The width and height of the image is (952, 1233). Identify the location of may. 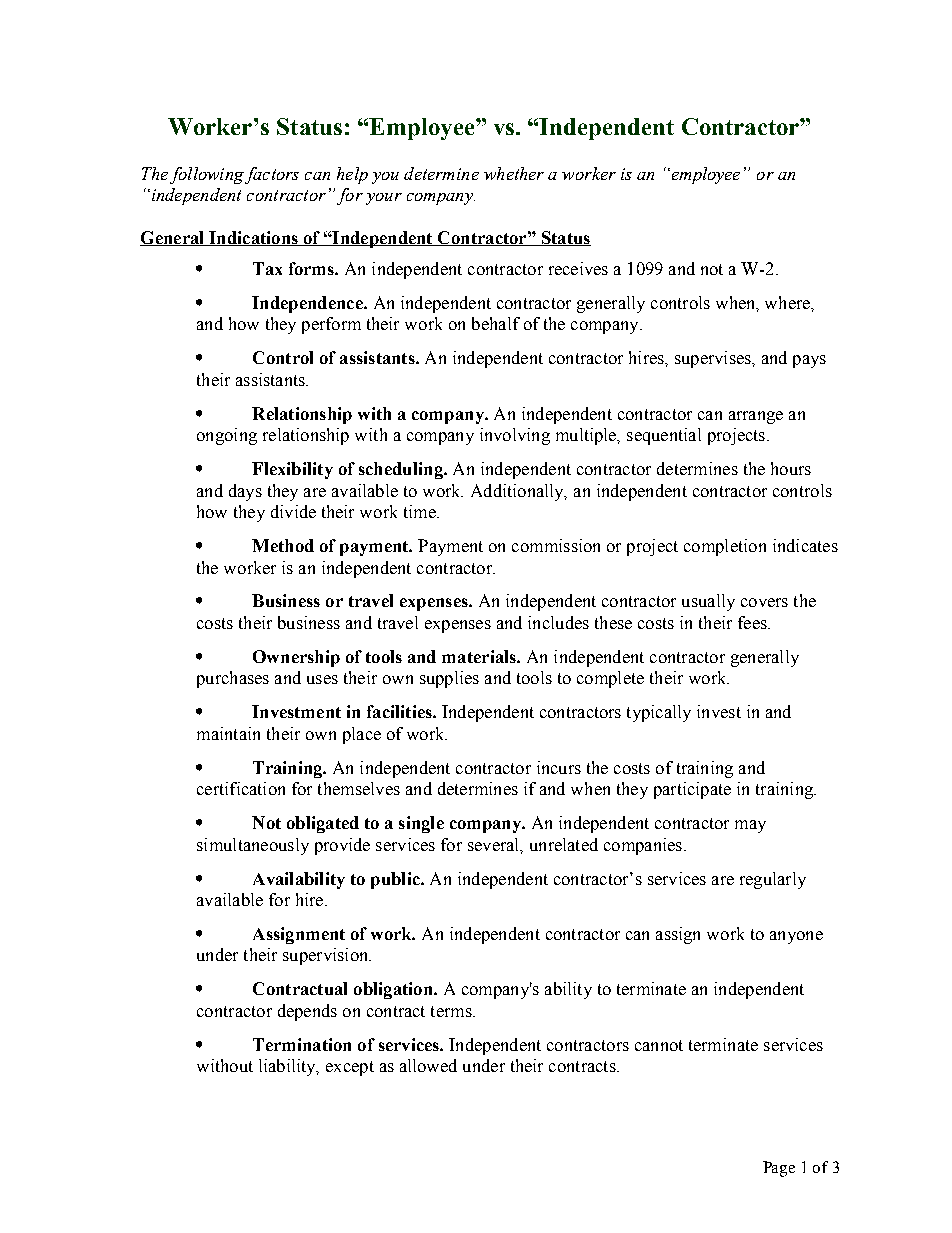
(750, 826).
